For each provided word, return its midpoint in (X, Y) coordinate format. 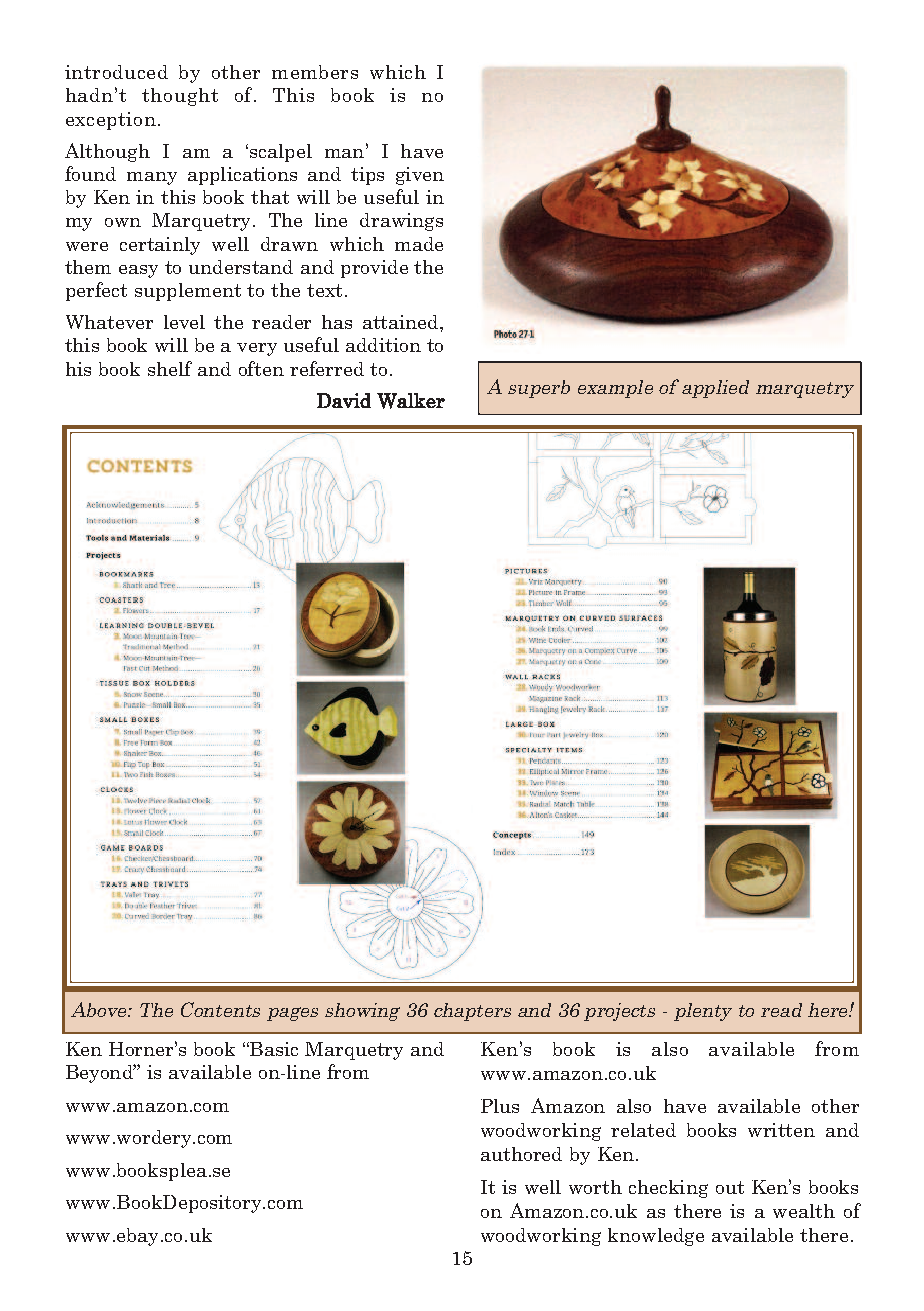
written (781, 1130)
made (419, 244)
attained (402, 322)
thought (180, 97)
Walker (411, 401)
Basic (273, 1049)
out (730, 1187)
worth (595, 1187)
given (420, 176)
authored (521, 1154)
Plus (500, 1106)
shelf (170, 368)
